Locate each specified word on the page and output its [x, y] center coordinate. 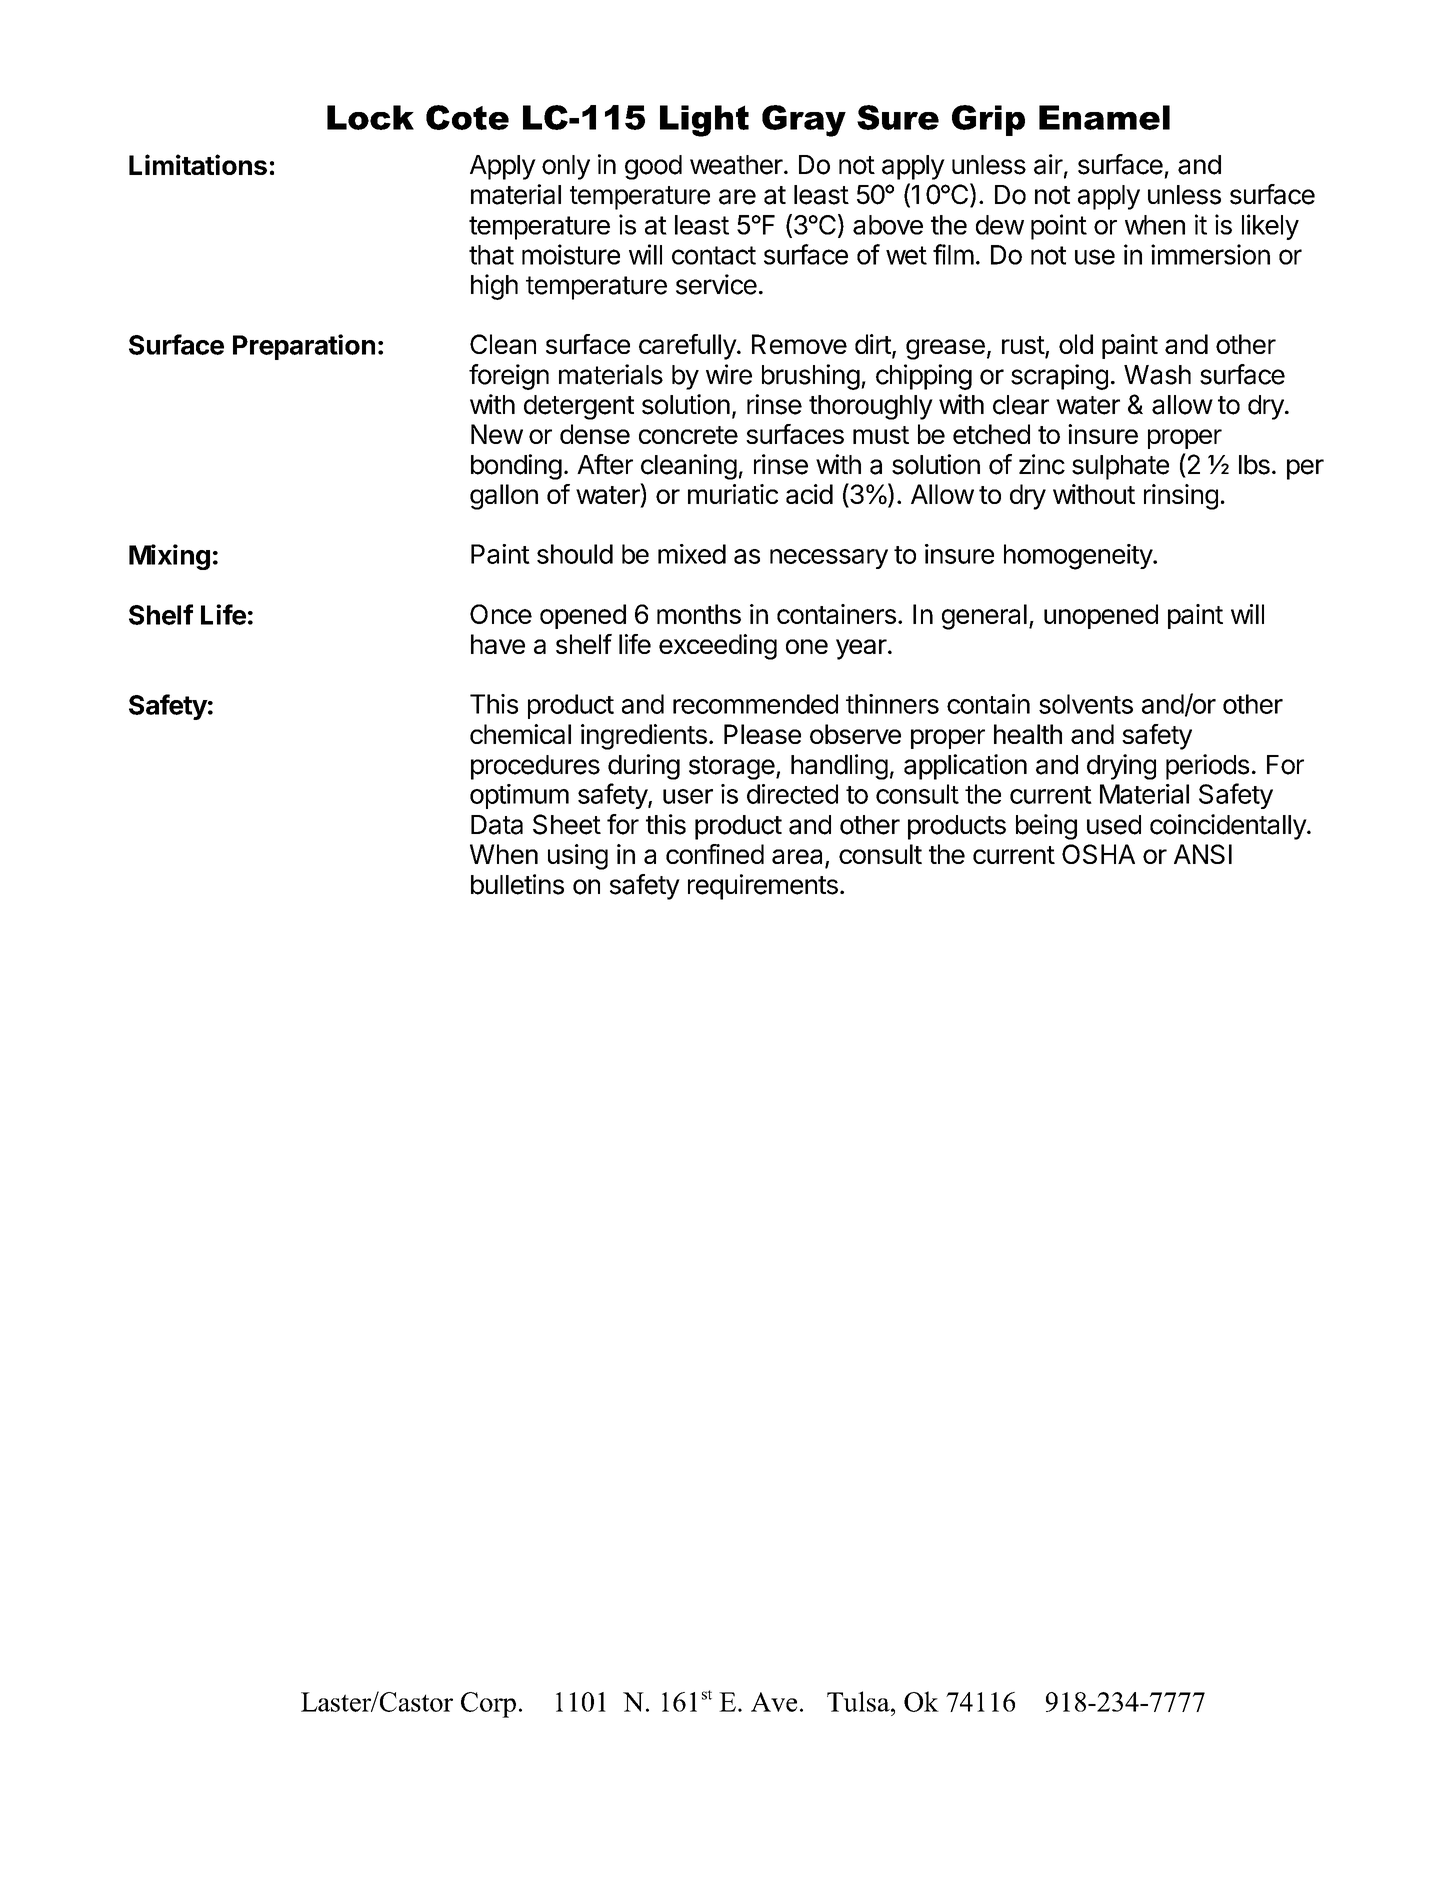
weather [736, 165]
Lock [370, 117]
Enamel [1104, 117]
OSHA [1098, 854]
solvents [1086, 704]
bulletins [517, 884]
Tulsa [859, 1701]
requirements [763, 887]
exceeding [718, 647]
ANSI [1203, 854]
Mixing [169, 557]
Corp [488, 1705]
